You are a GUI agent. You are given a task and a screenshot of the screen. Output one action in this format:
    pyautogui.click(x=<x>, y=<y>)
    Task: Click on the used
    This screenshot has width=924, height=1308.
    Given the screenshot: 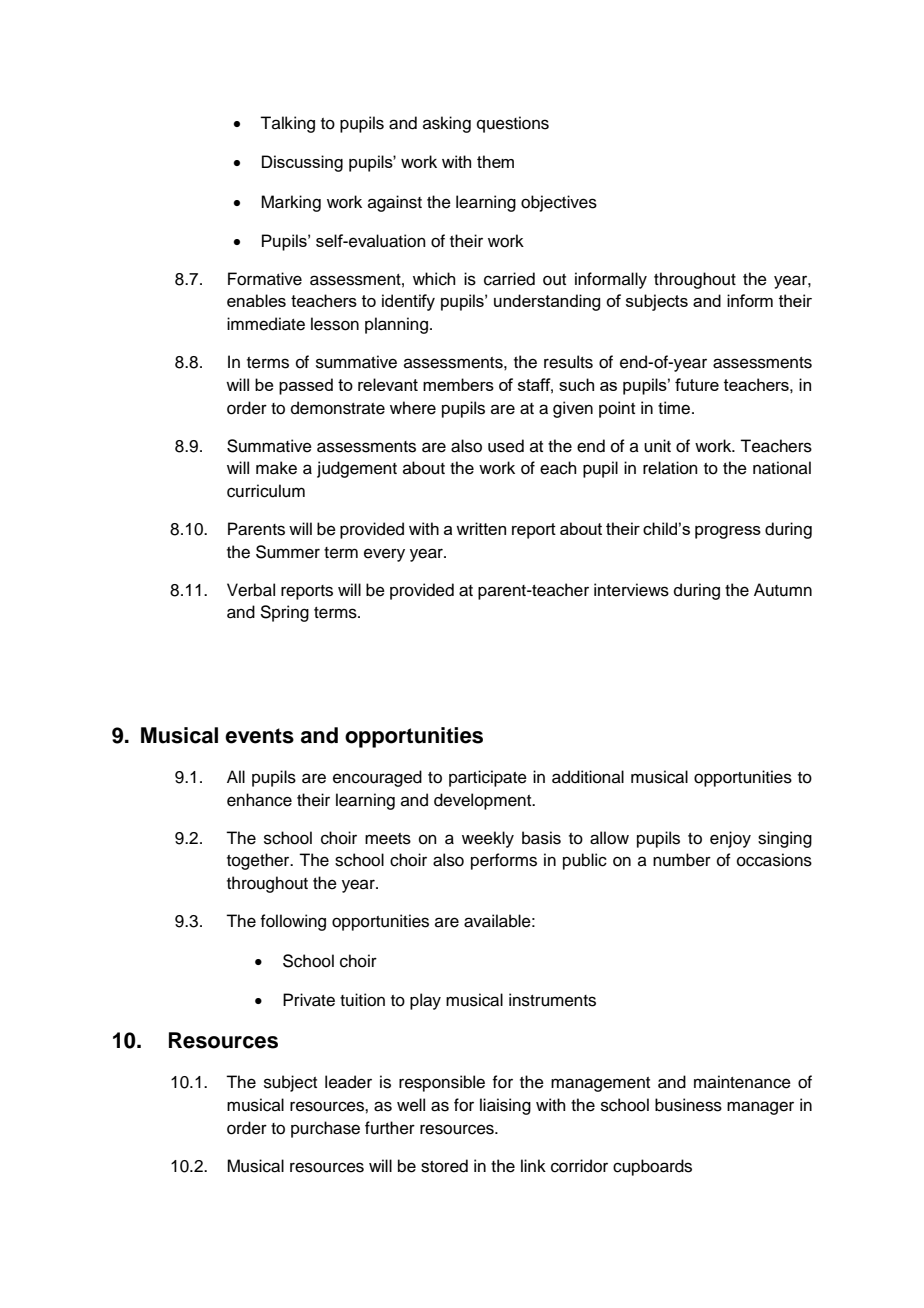 What is the action you would take?
    pyautogui.click(x=506, y=446)
